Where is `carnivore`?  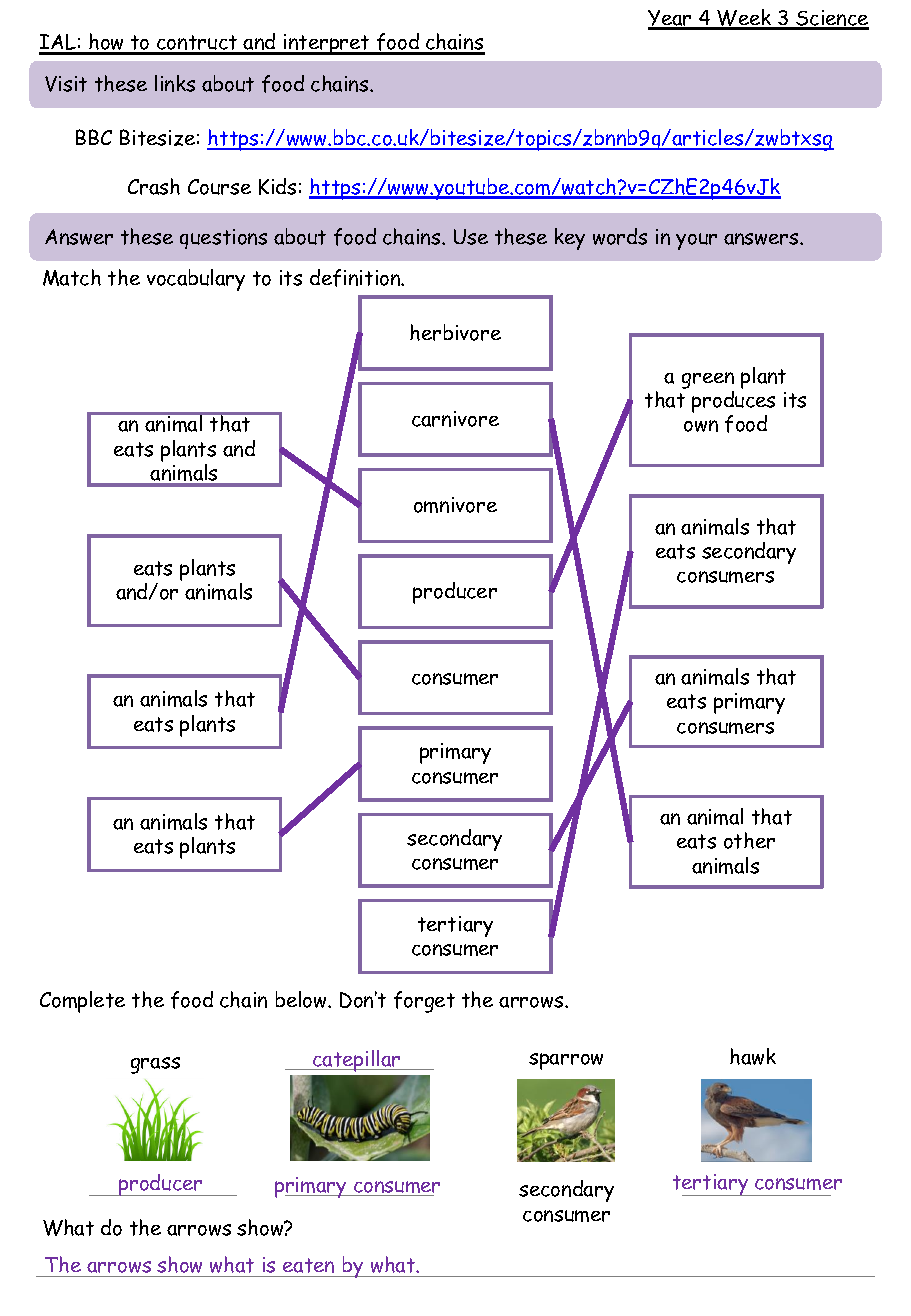 carnivore is located at coordinates (455, 419).
